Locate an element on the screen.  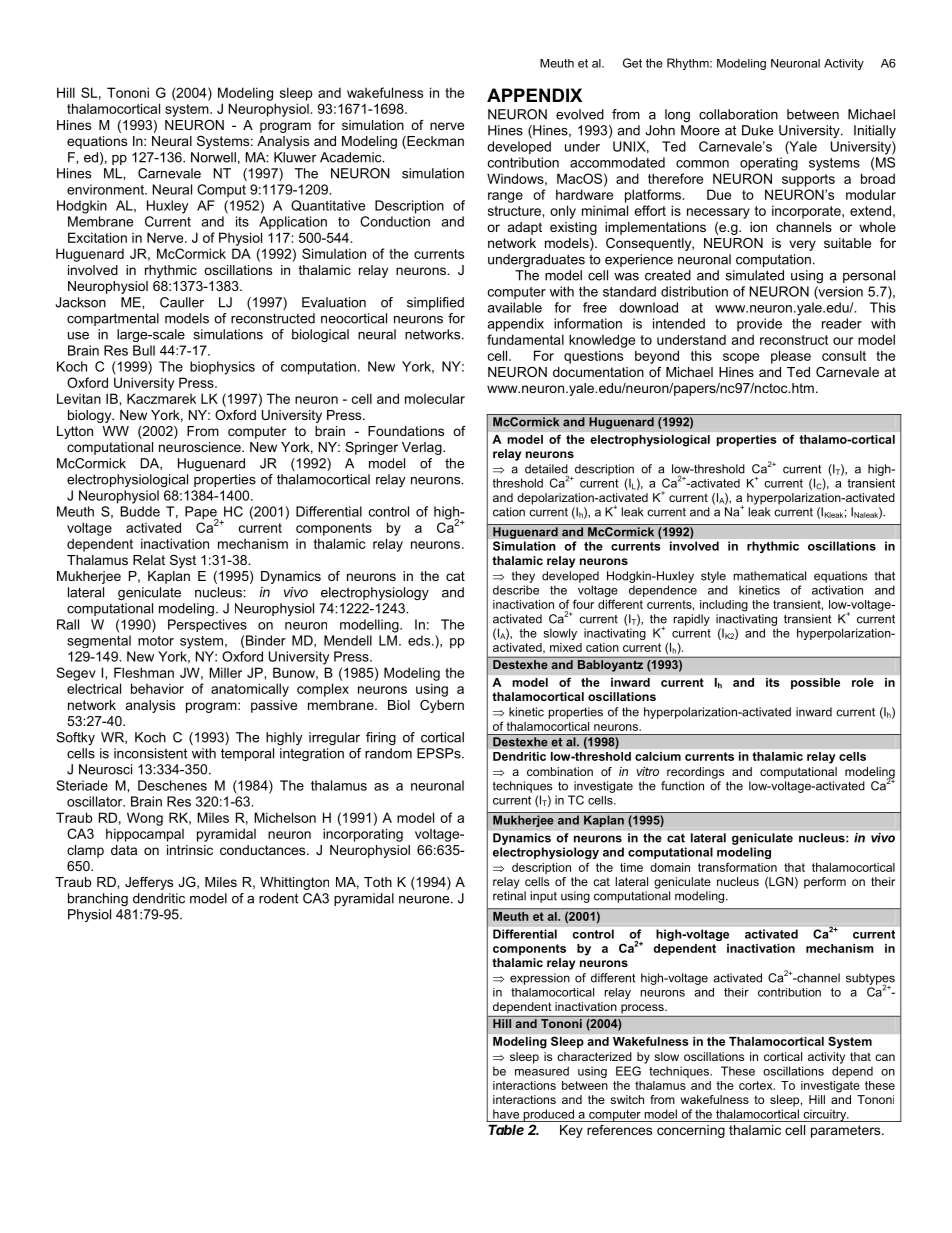
transformation is located at coordinates (737, 867).
